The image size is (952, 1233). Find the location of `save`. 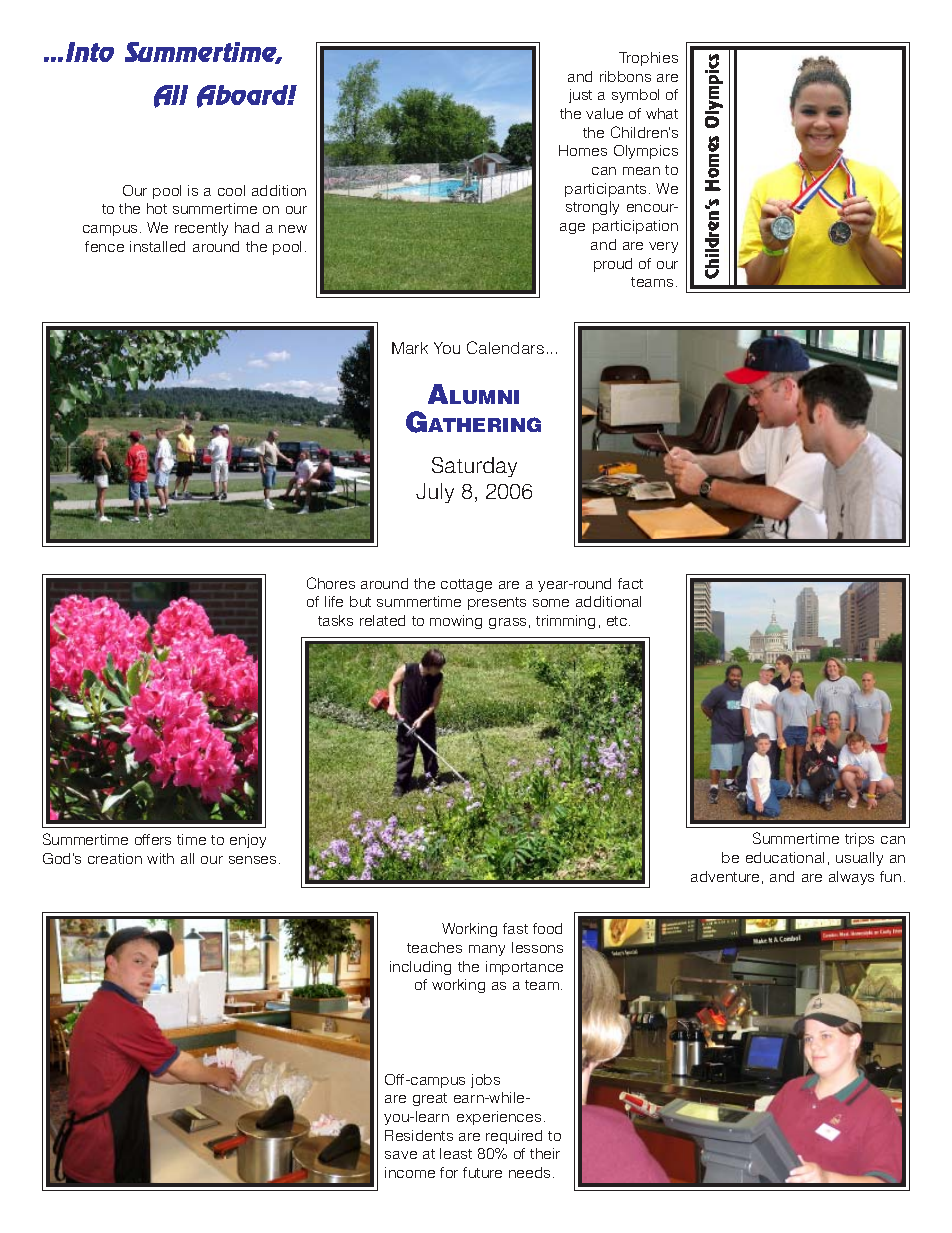

save is located at coordinates (401, 1155).
